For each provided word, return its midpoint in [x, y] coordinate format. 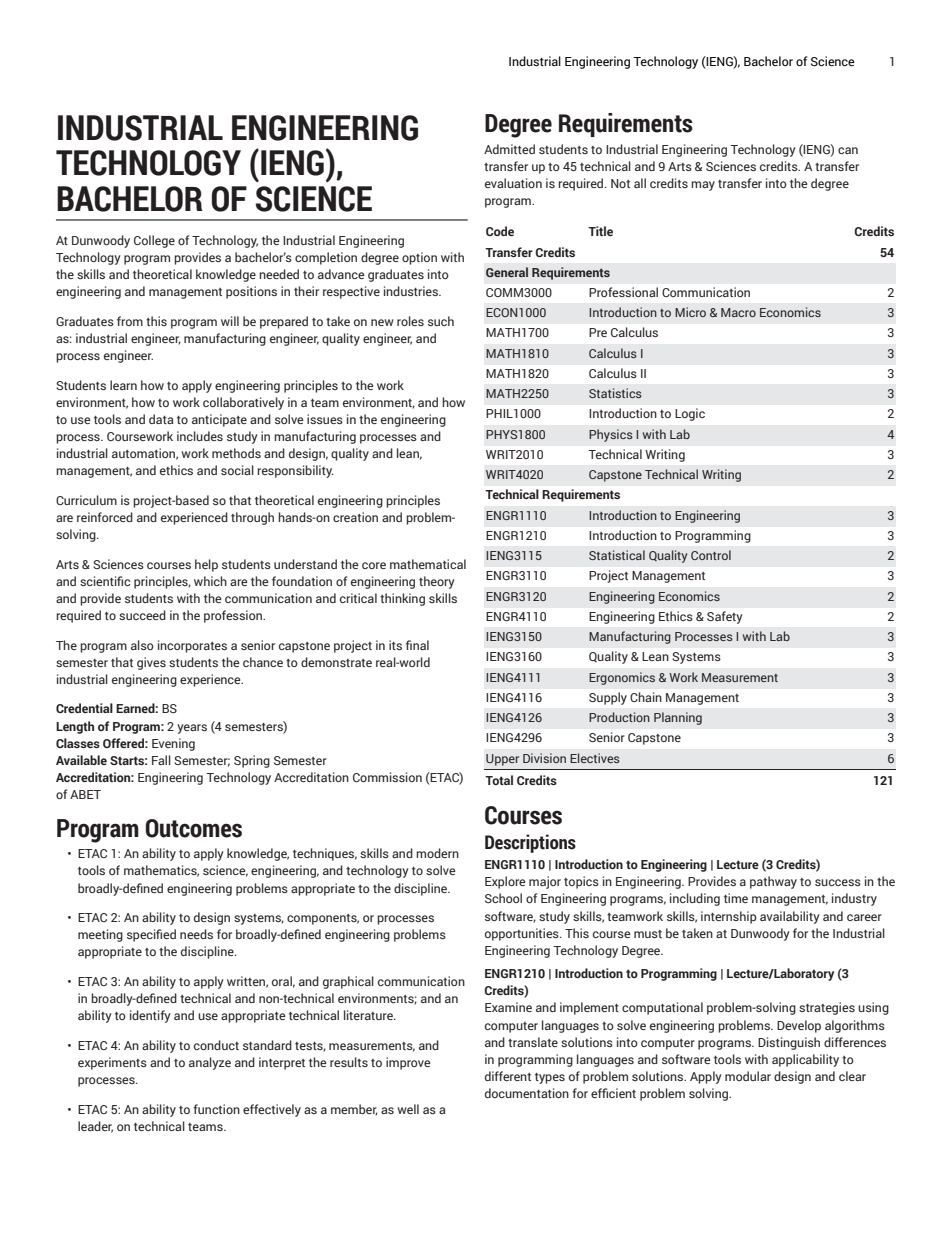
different [508, 1076]
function [216, 1109]
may [703, 186]
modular [748, 1076]
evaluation [513, 183]
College [154, 241]
